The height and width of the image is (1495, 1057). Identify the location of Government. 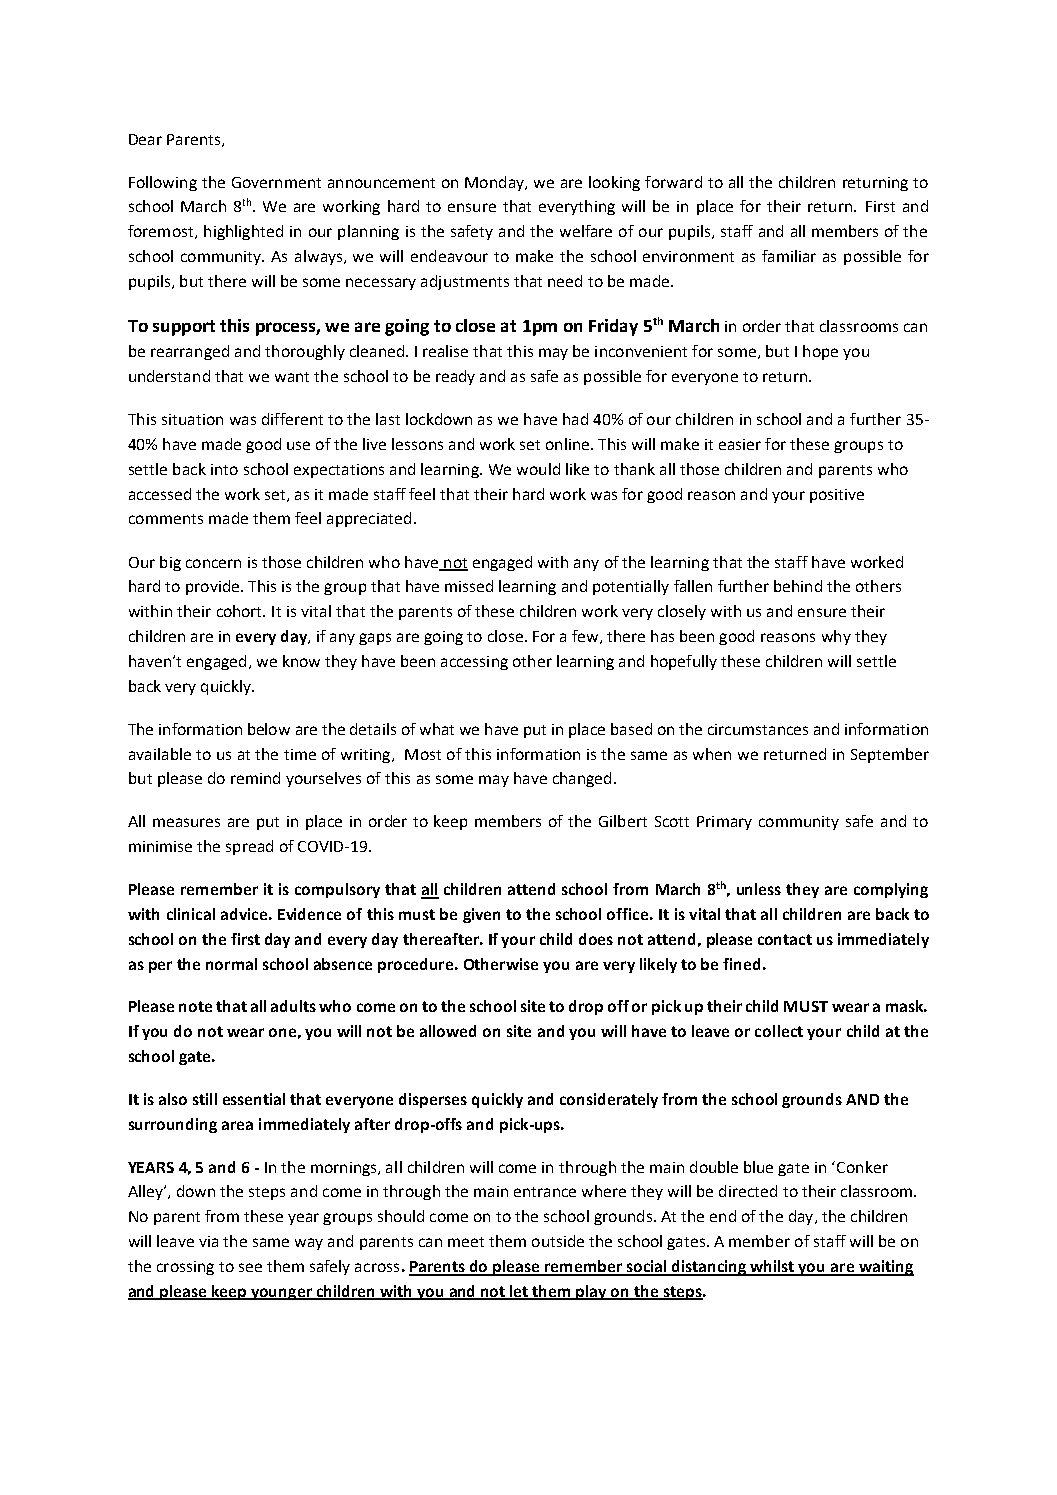
(276, 182).
